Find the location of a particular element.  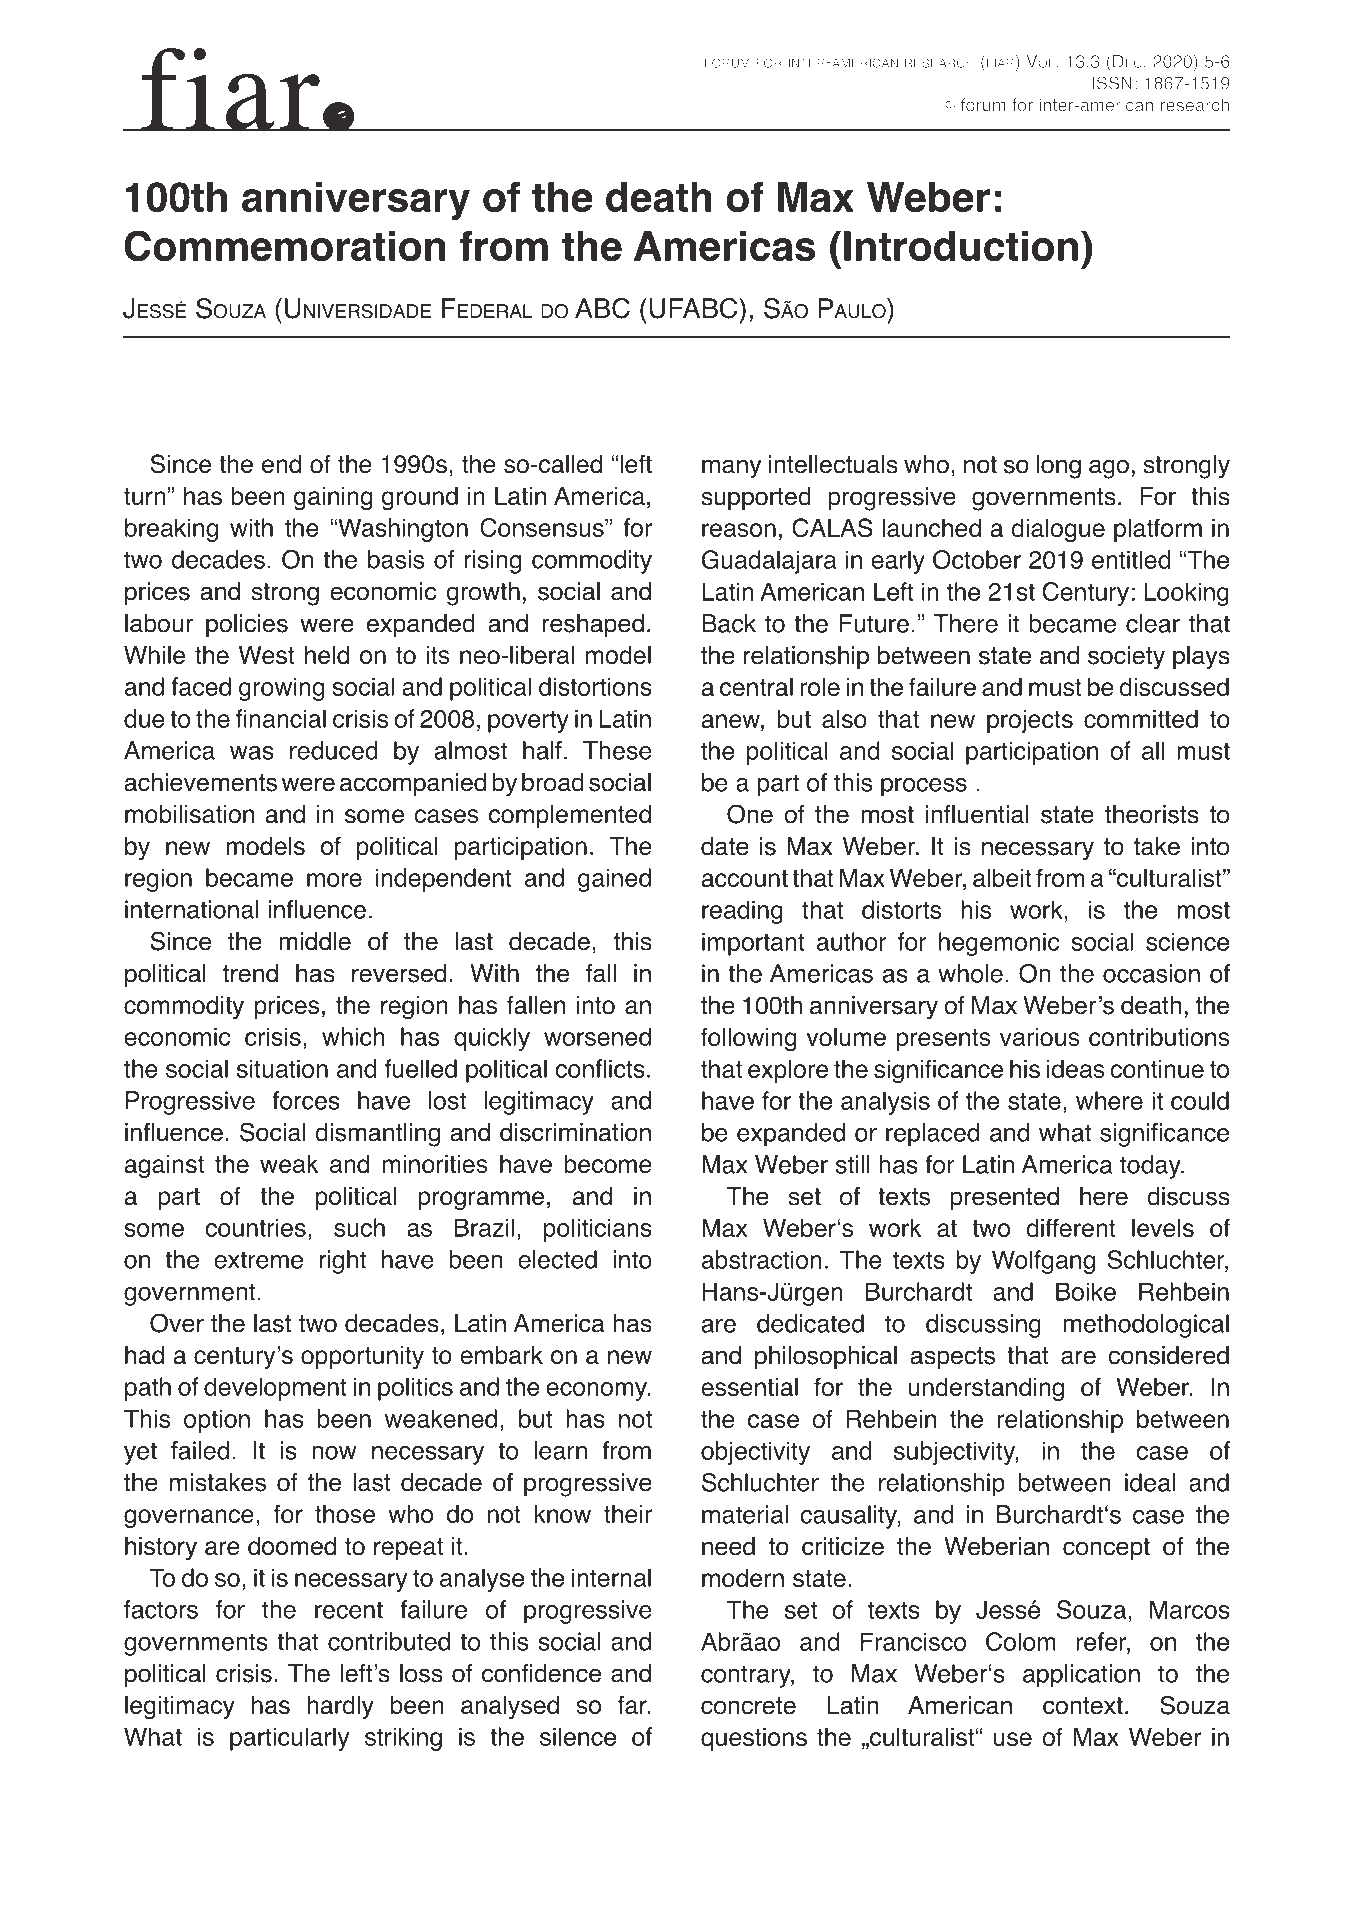

hardly is located at coordinates (340, 1707).
